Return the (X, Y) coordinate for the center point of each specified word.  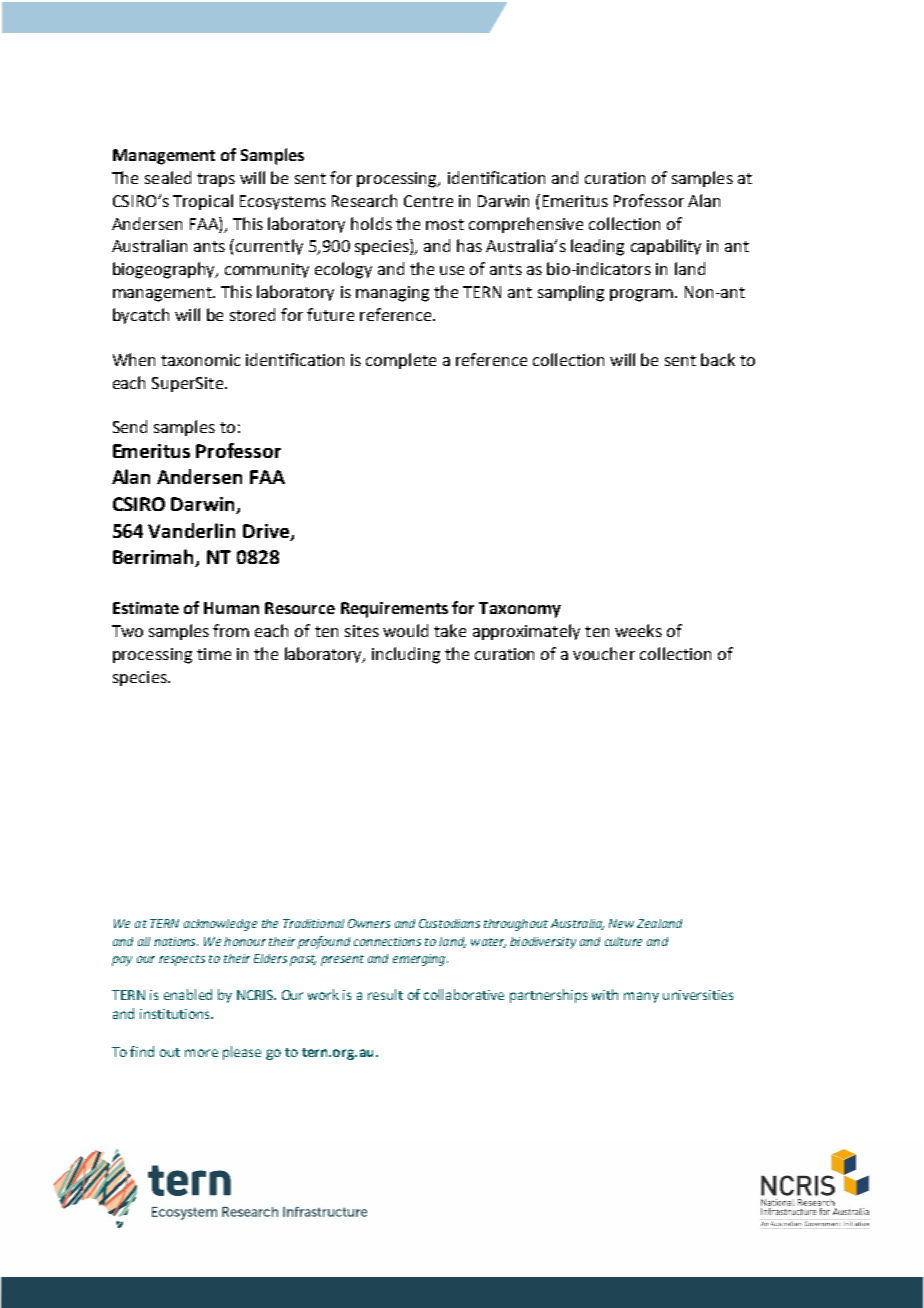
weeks (638, 630)
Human (231, 608)
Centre (428, 201)
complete (401, 361)
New (621, 923)
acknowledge (220, 925)
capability (666, 247)
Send (130, 426)
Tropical (203, 202)
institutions (176, 1014)
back (718, 359)
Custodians (449, 923)
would (405, 630)
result (385, 994)
